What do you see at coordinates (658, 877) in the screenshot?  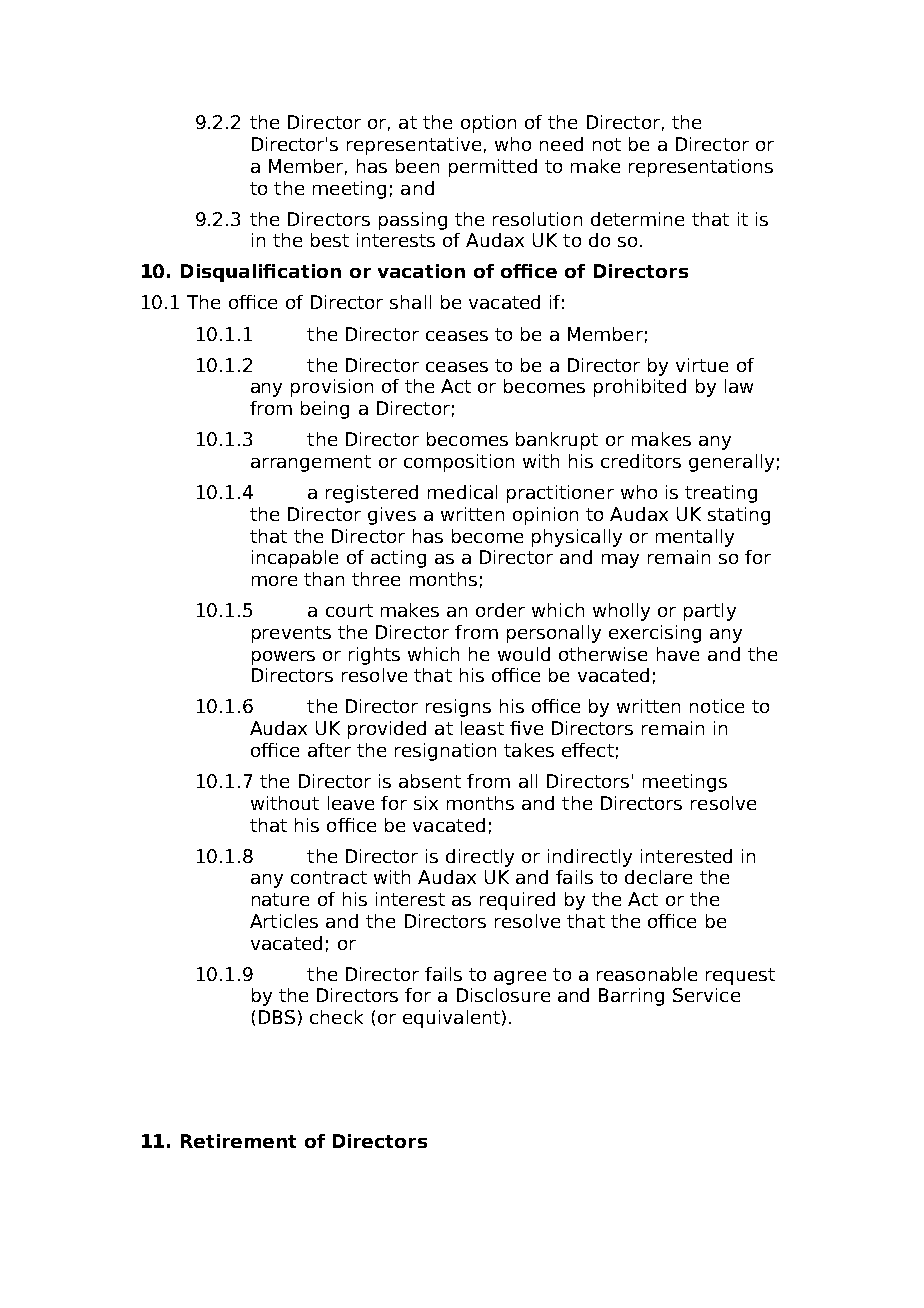 I see `declare` at bounding box center [658, 877].
